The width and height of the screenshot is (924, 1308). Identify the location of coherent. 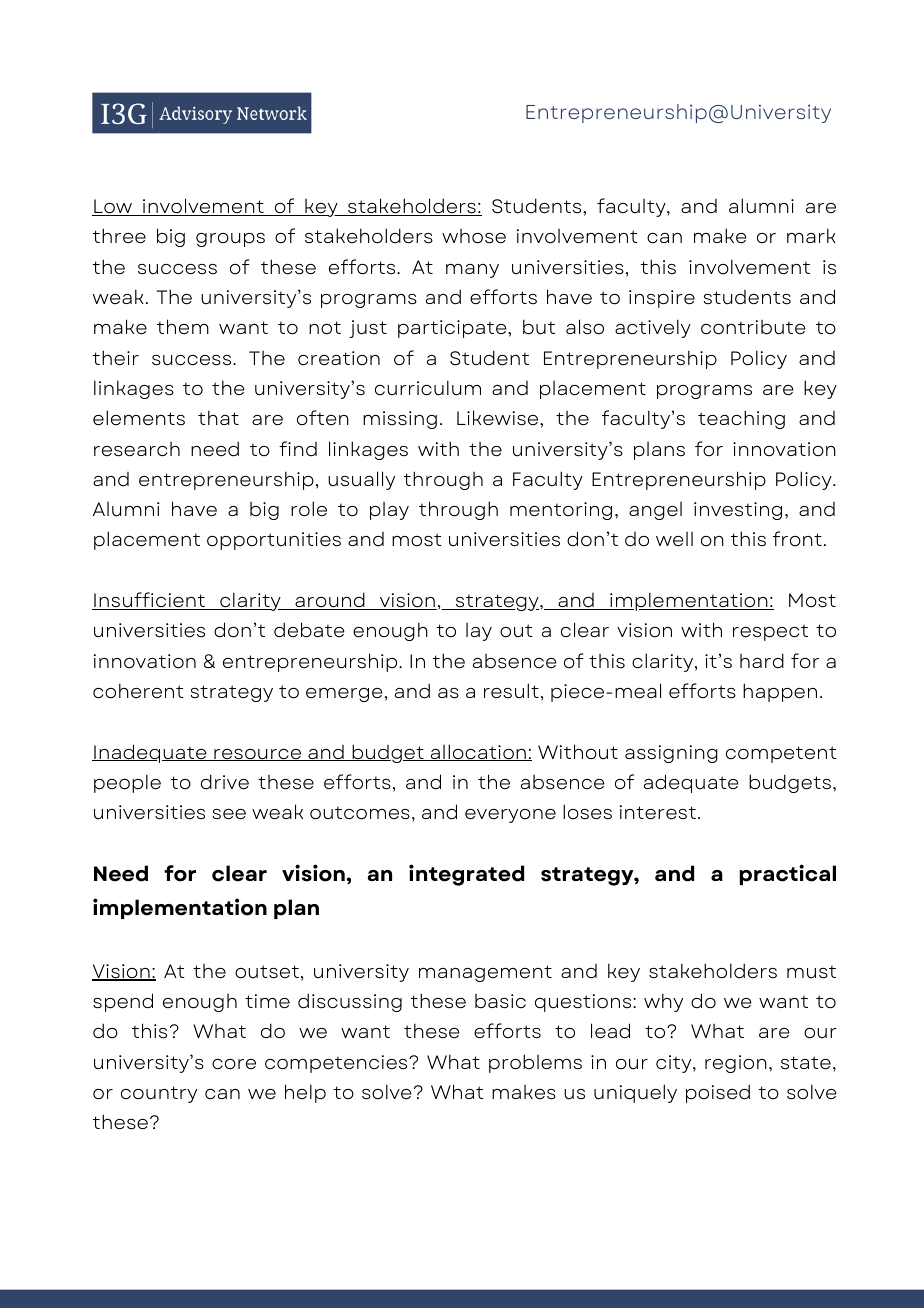
(138, 691).
